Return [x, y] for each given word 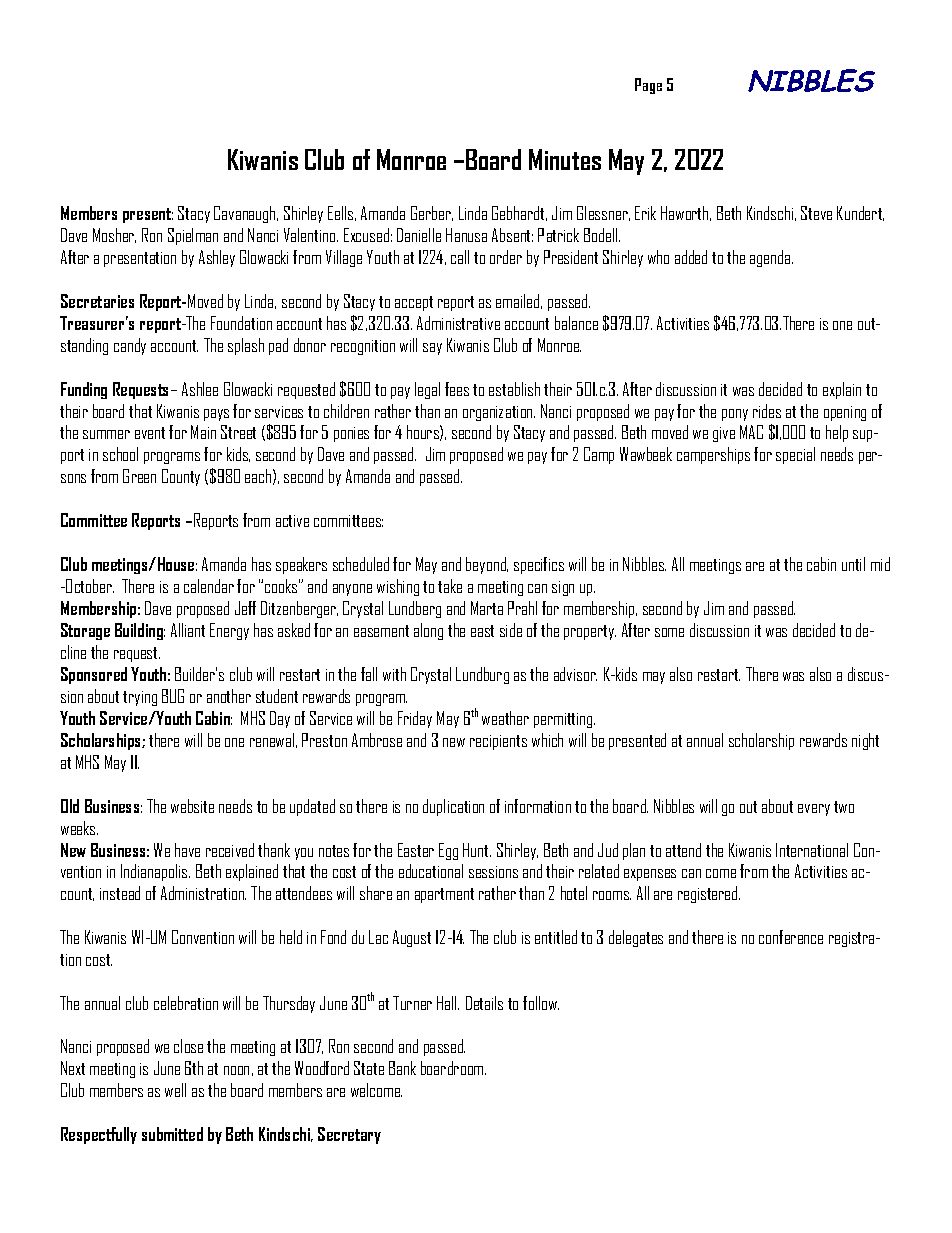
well [175, 1090]
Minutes [565, 159]
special [795, 455]
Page [648, 86]
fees [457, 389]
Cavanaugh [246, 214]
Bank [402, 1068]
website [192, 806]
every [814, 810]
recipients [498, 742]
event [150, 433]
